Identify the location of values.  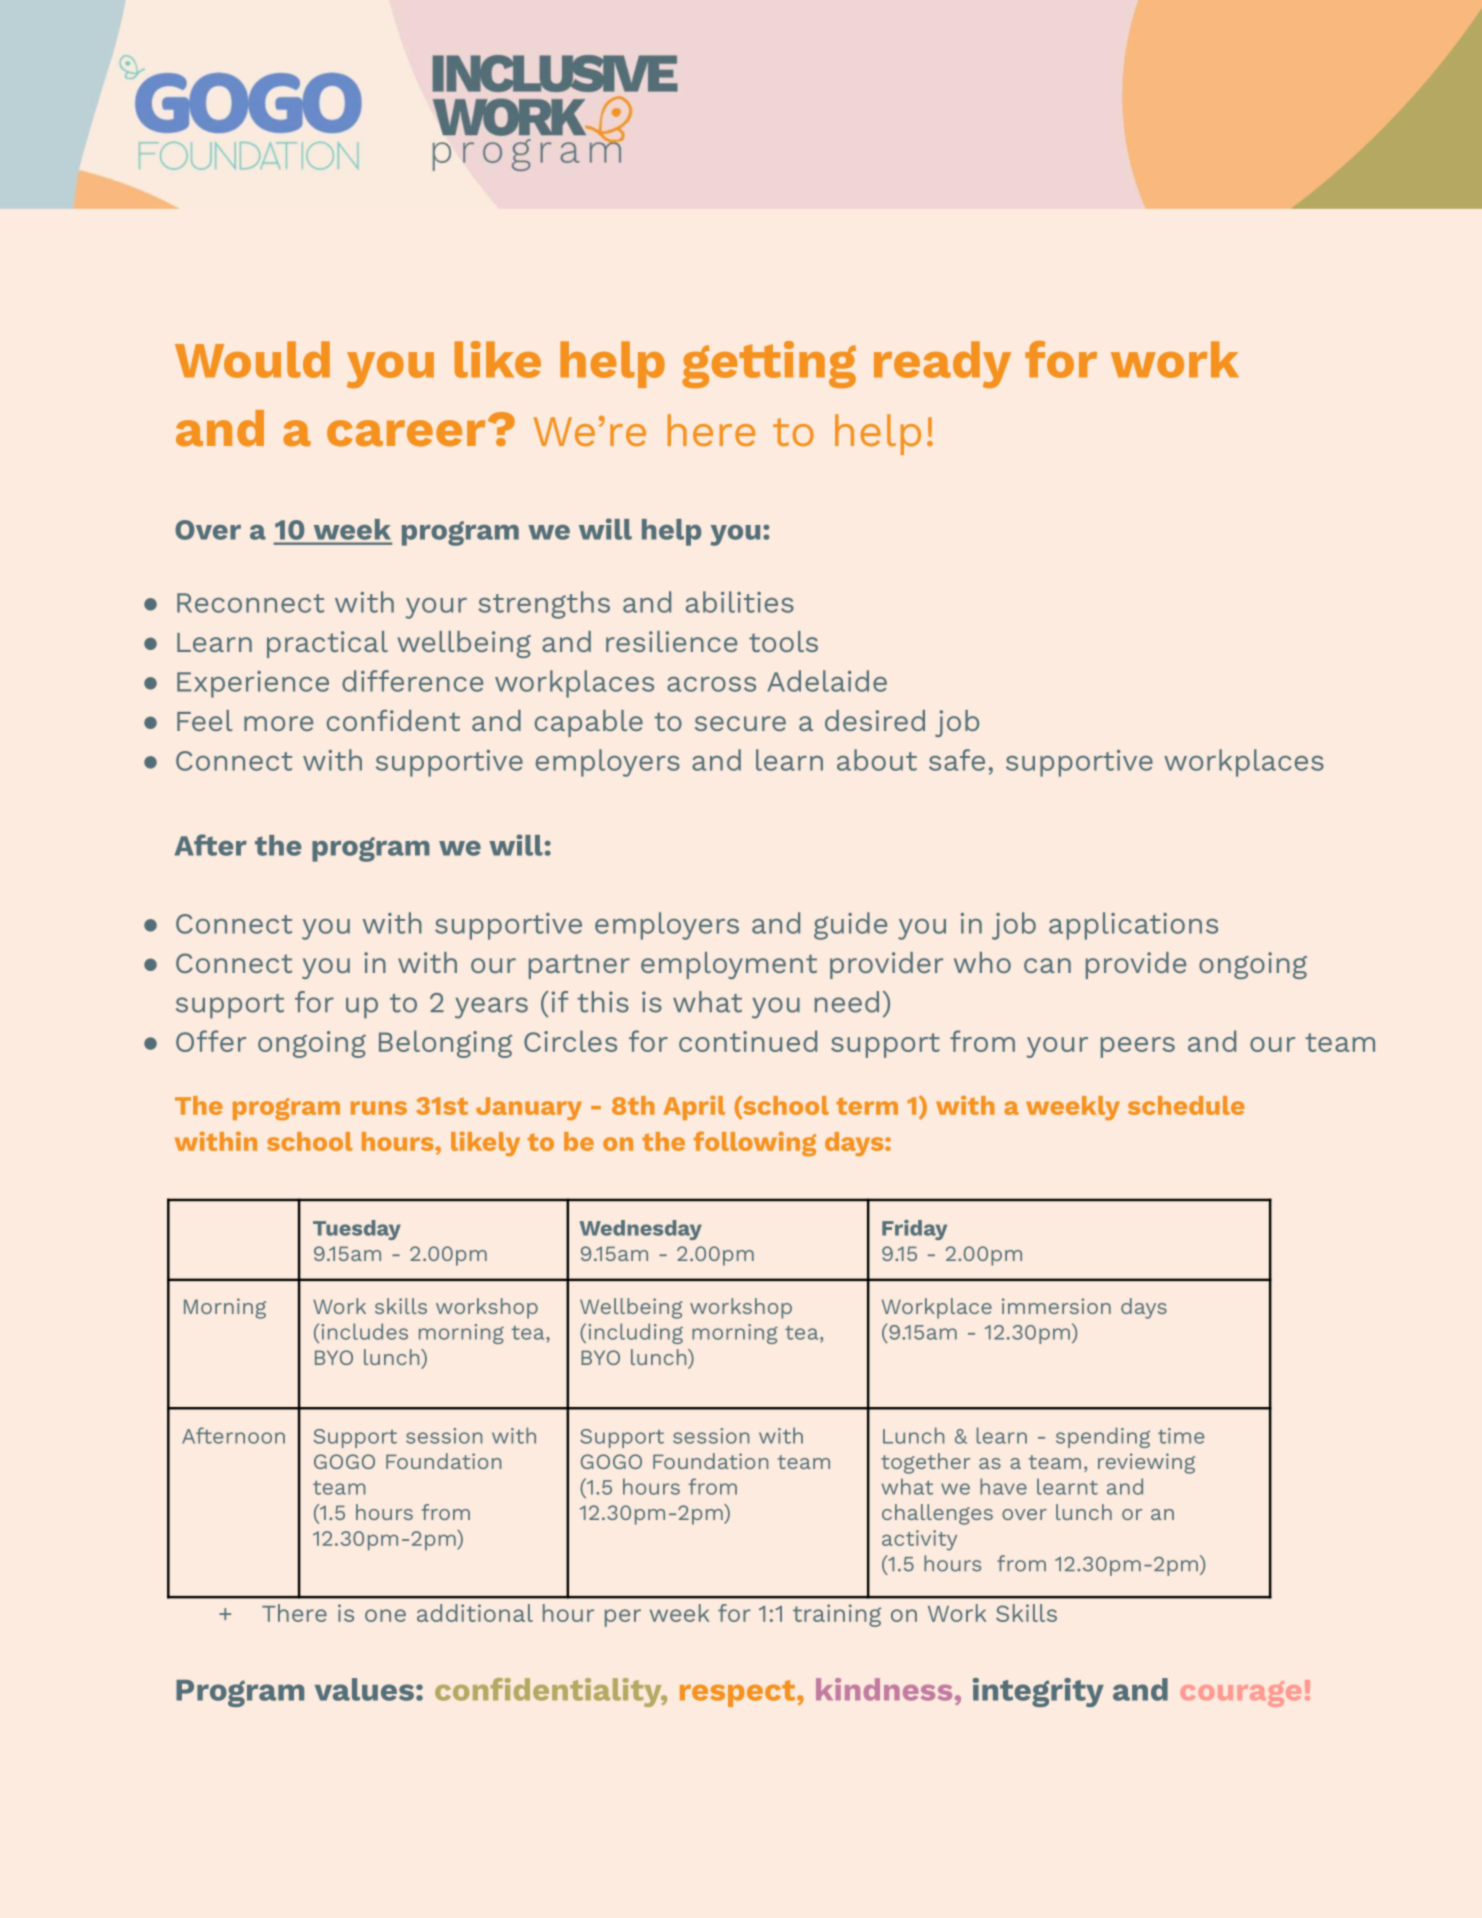
(364, 1689).
